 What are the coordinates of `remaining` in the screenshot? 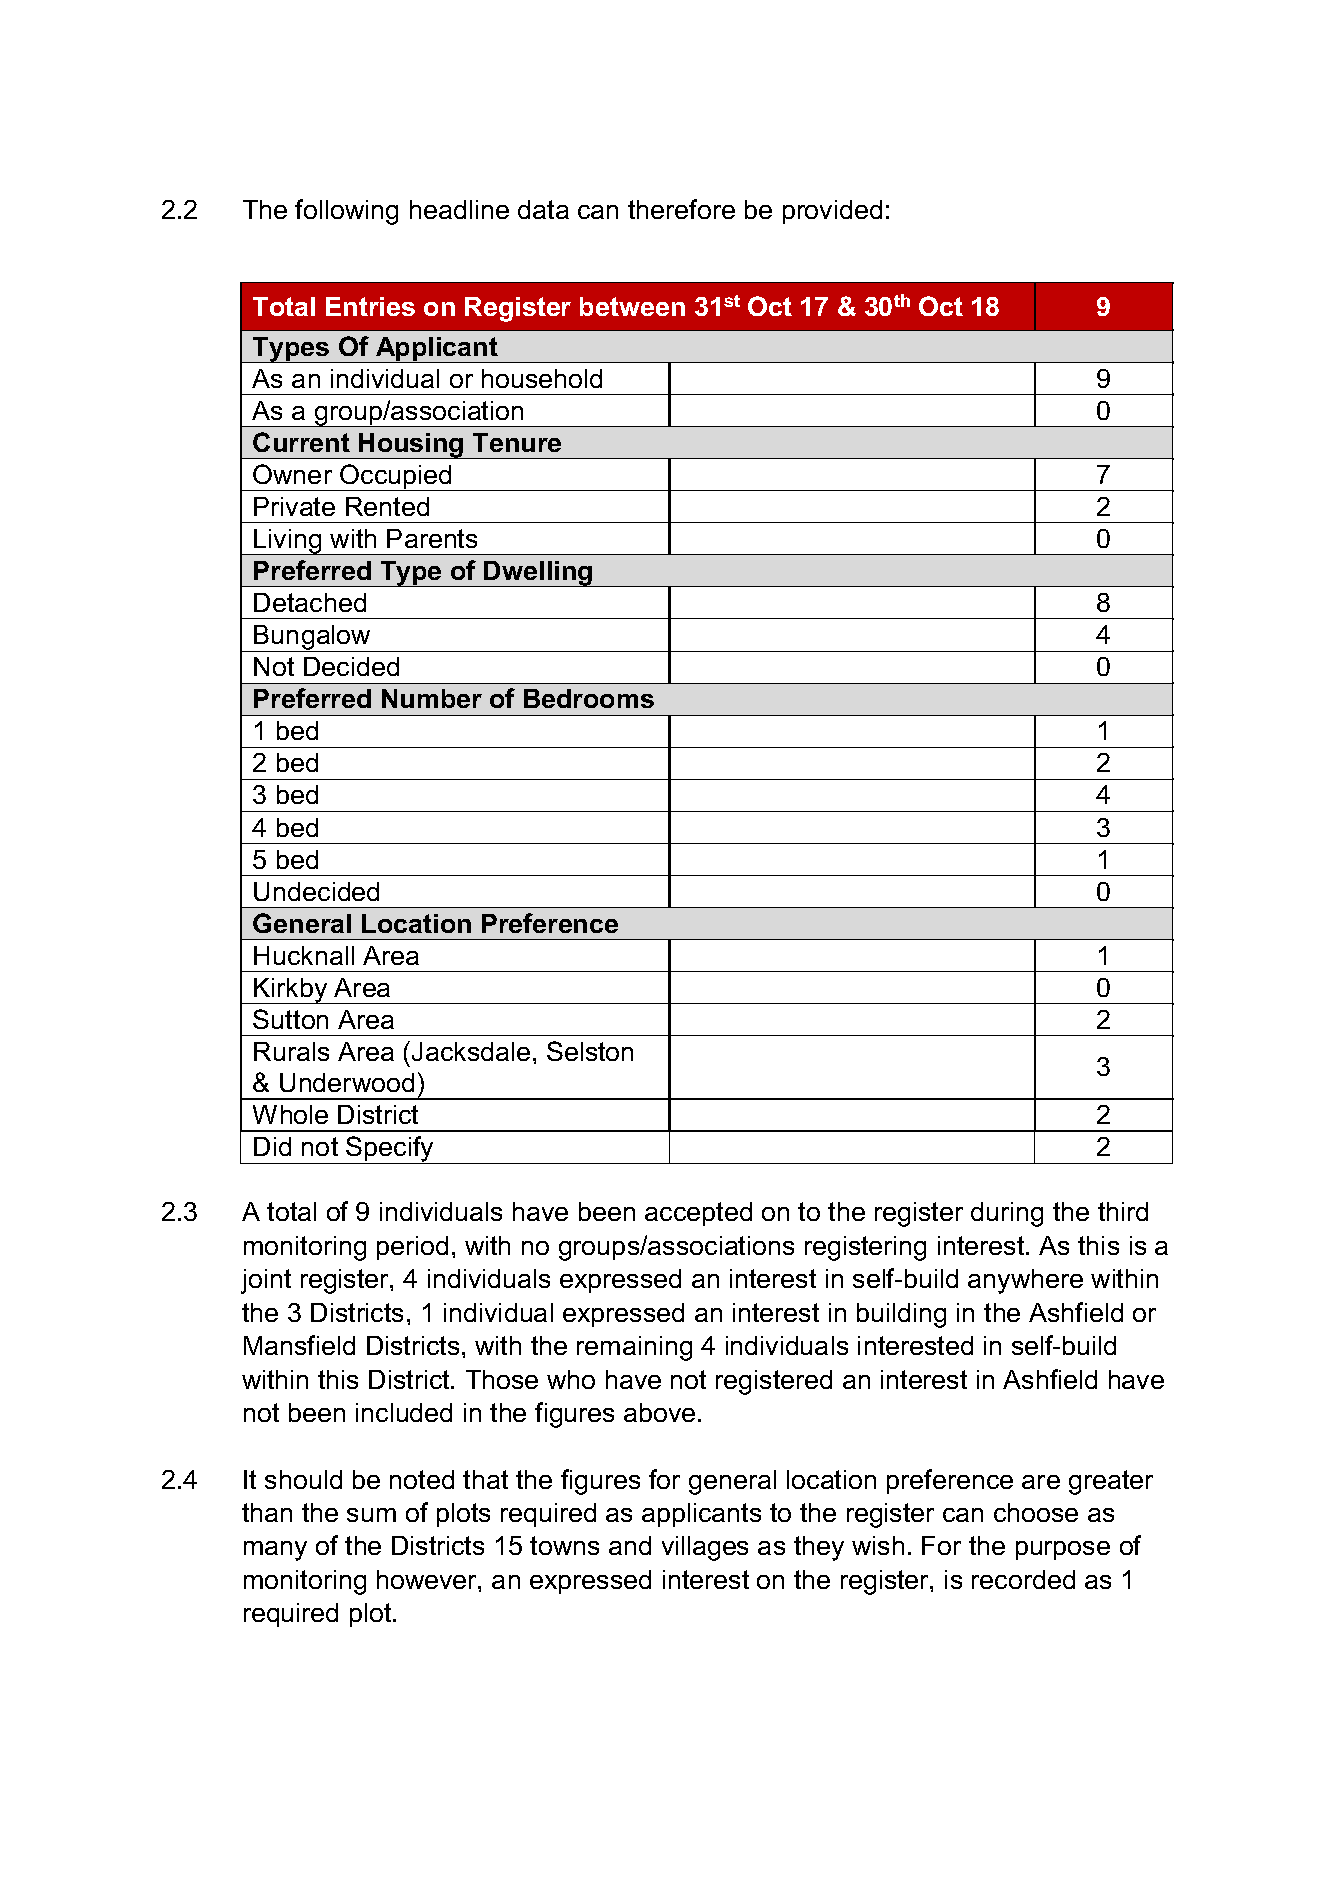 It's located at (634, 1348).
